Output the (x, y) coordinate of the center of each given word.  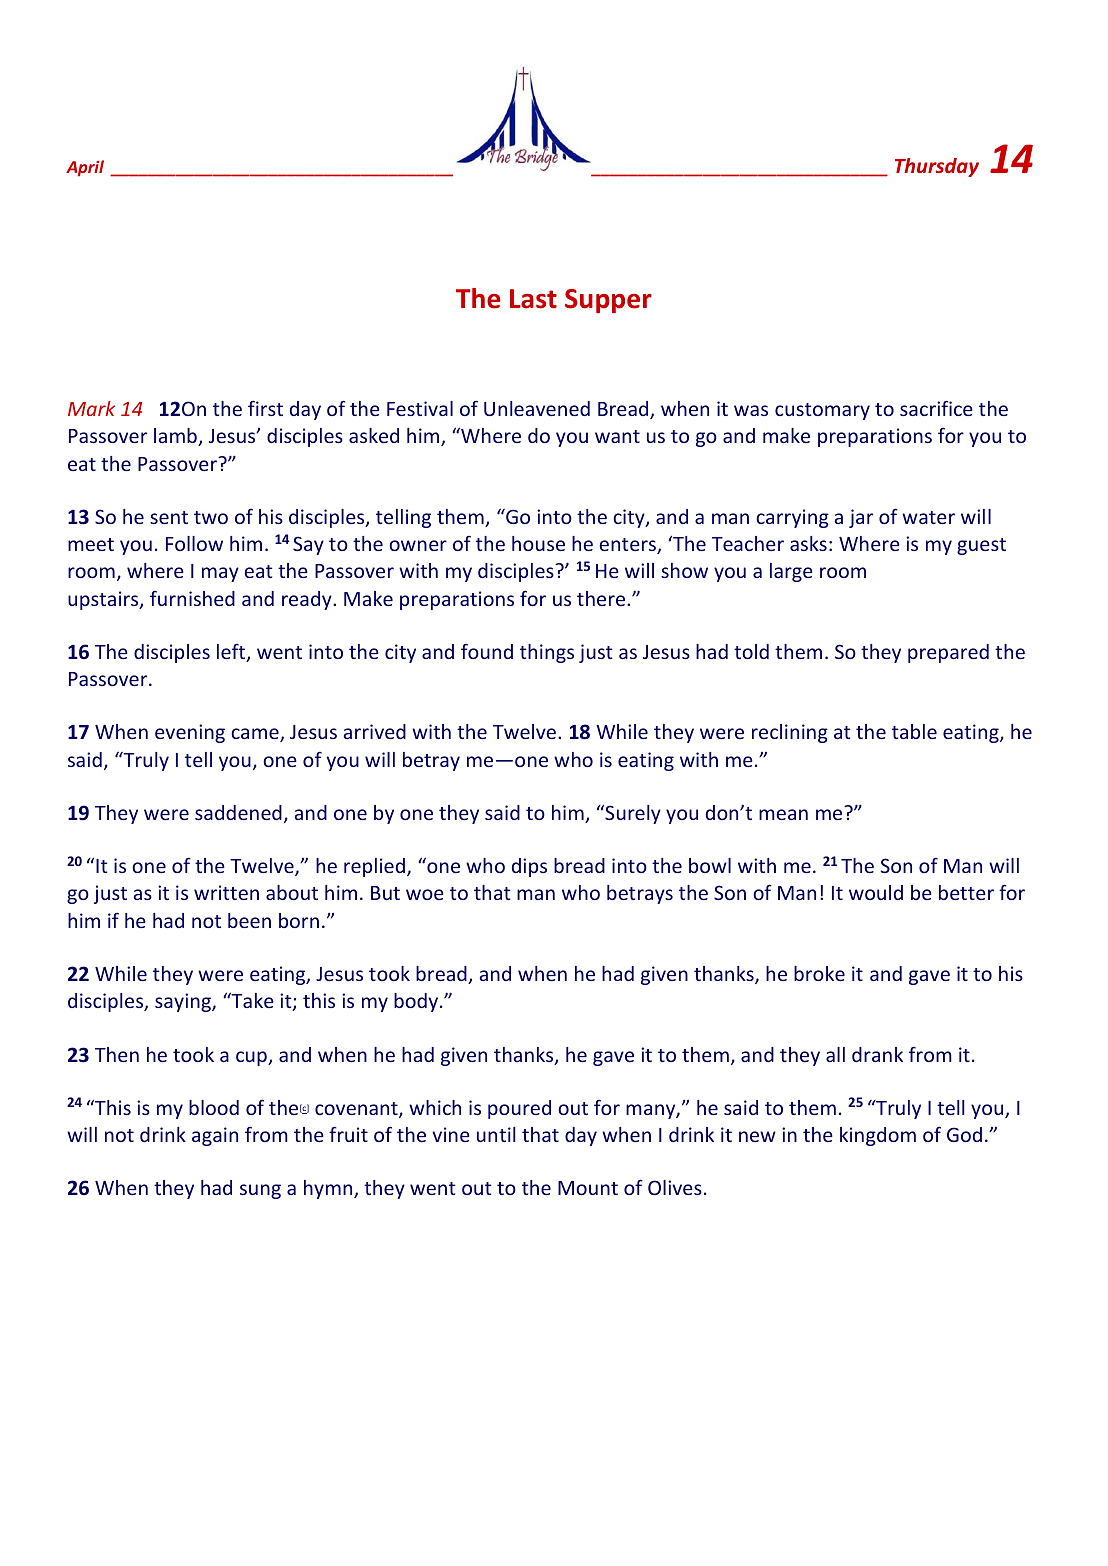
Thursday (937, 167)
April (85, 168)
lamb (176, 437)
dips (529, 867)
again (215, 1136)
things (547, 653)
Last (533, 299)
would (876, 892)
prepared (948, 653)
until (496, 1134)
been (249, 920)
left (232, 653)
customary (822, 411)
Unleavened (537, 408)
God (964, 1134)
